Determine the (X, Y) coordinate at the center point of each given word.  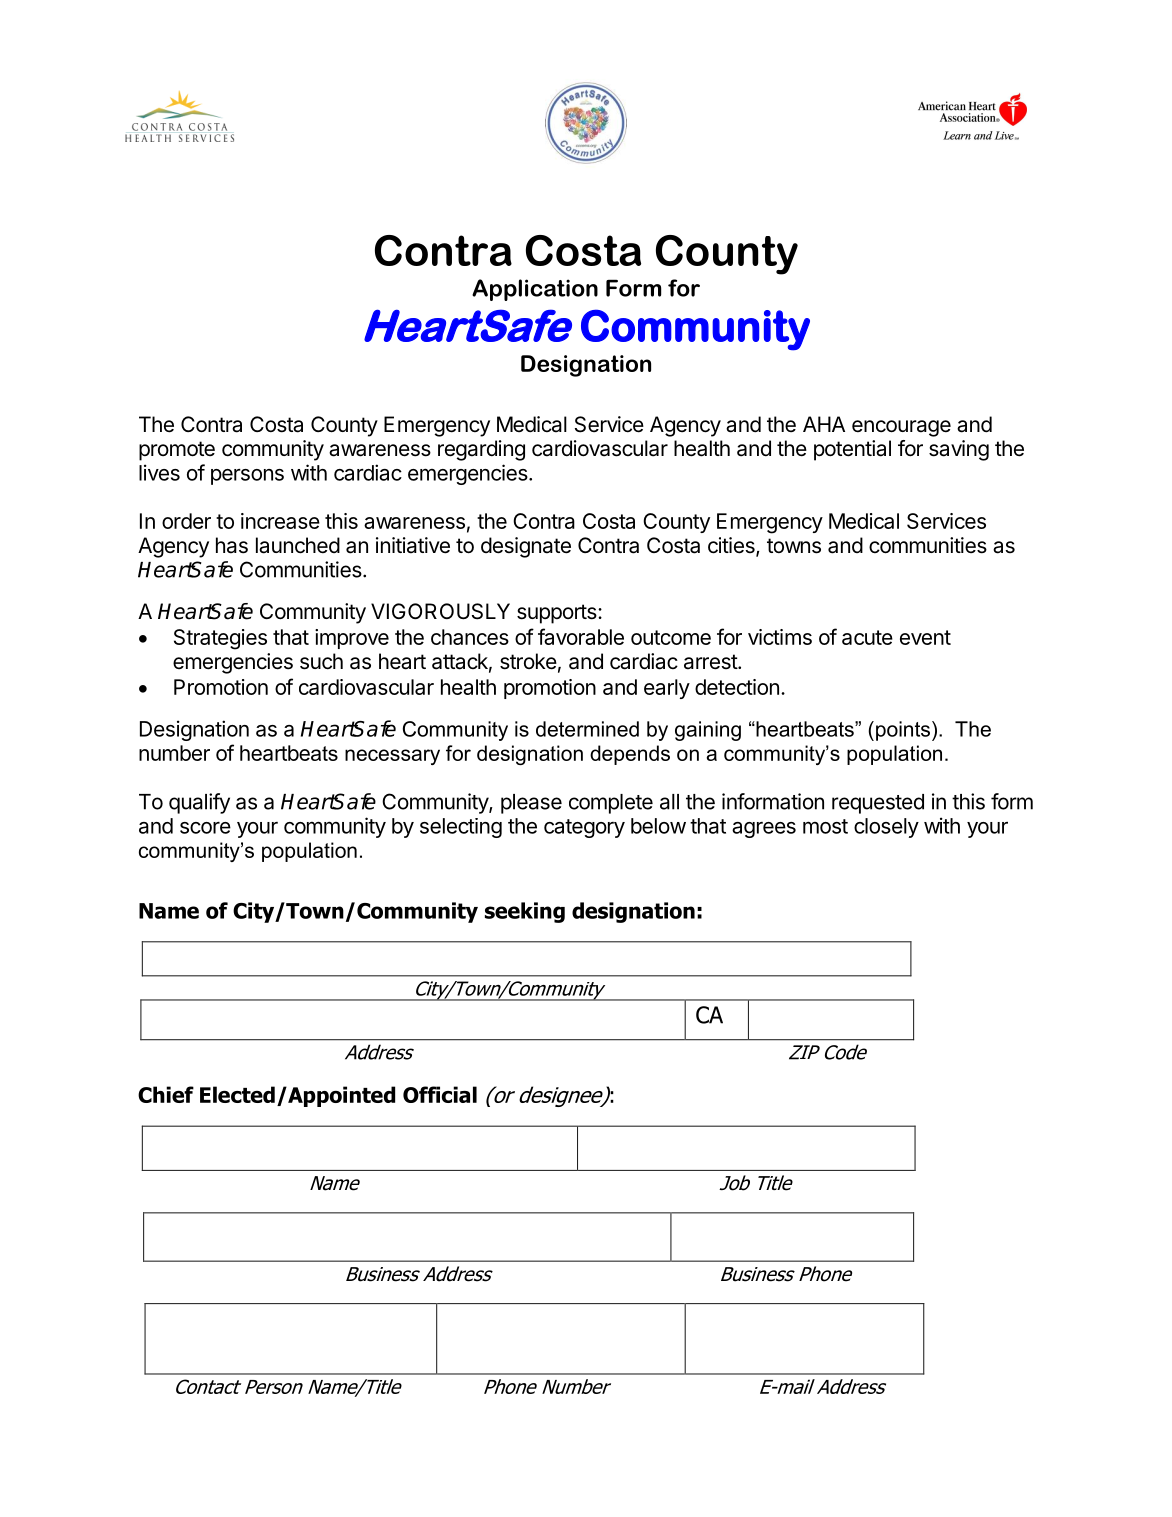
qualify (199, 803)
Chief (166, 1094)
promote (177, 451)
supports (558, 614)
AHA (824, 424)
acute (867, 637)
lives (159, 472)
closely (886, 828)
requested (878, 804)
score (205, 828)
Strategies (220, 639)
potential (852, 450)
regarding (481, 450)
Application (535, 290)
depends (630, 755)
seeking (525, 912)
